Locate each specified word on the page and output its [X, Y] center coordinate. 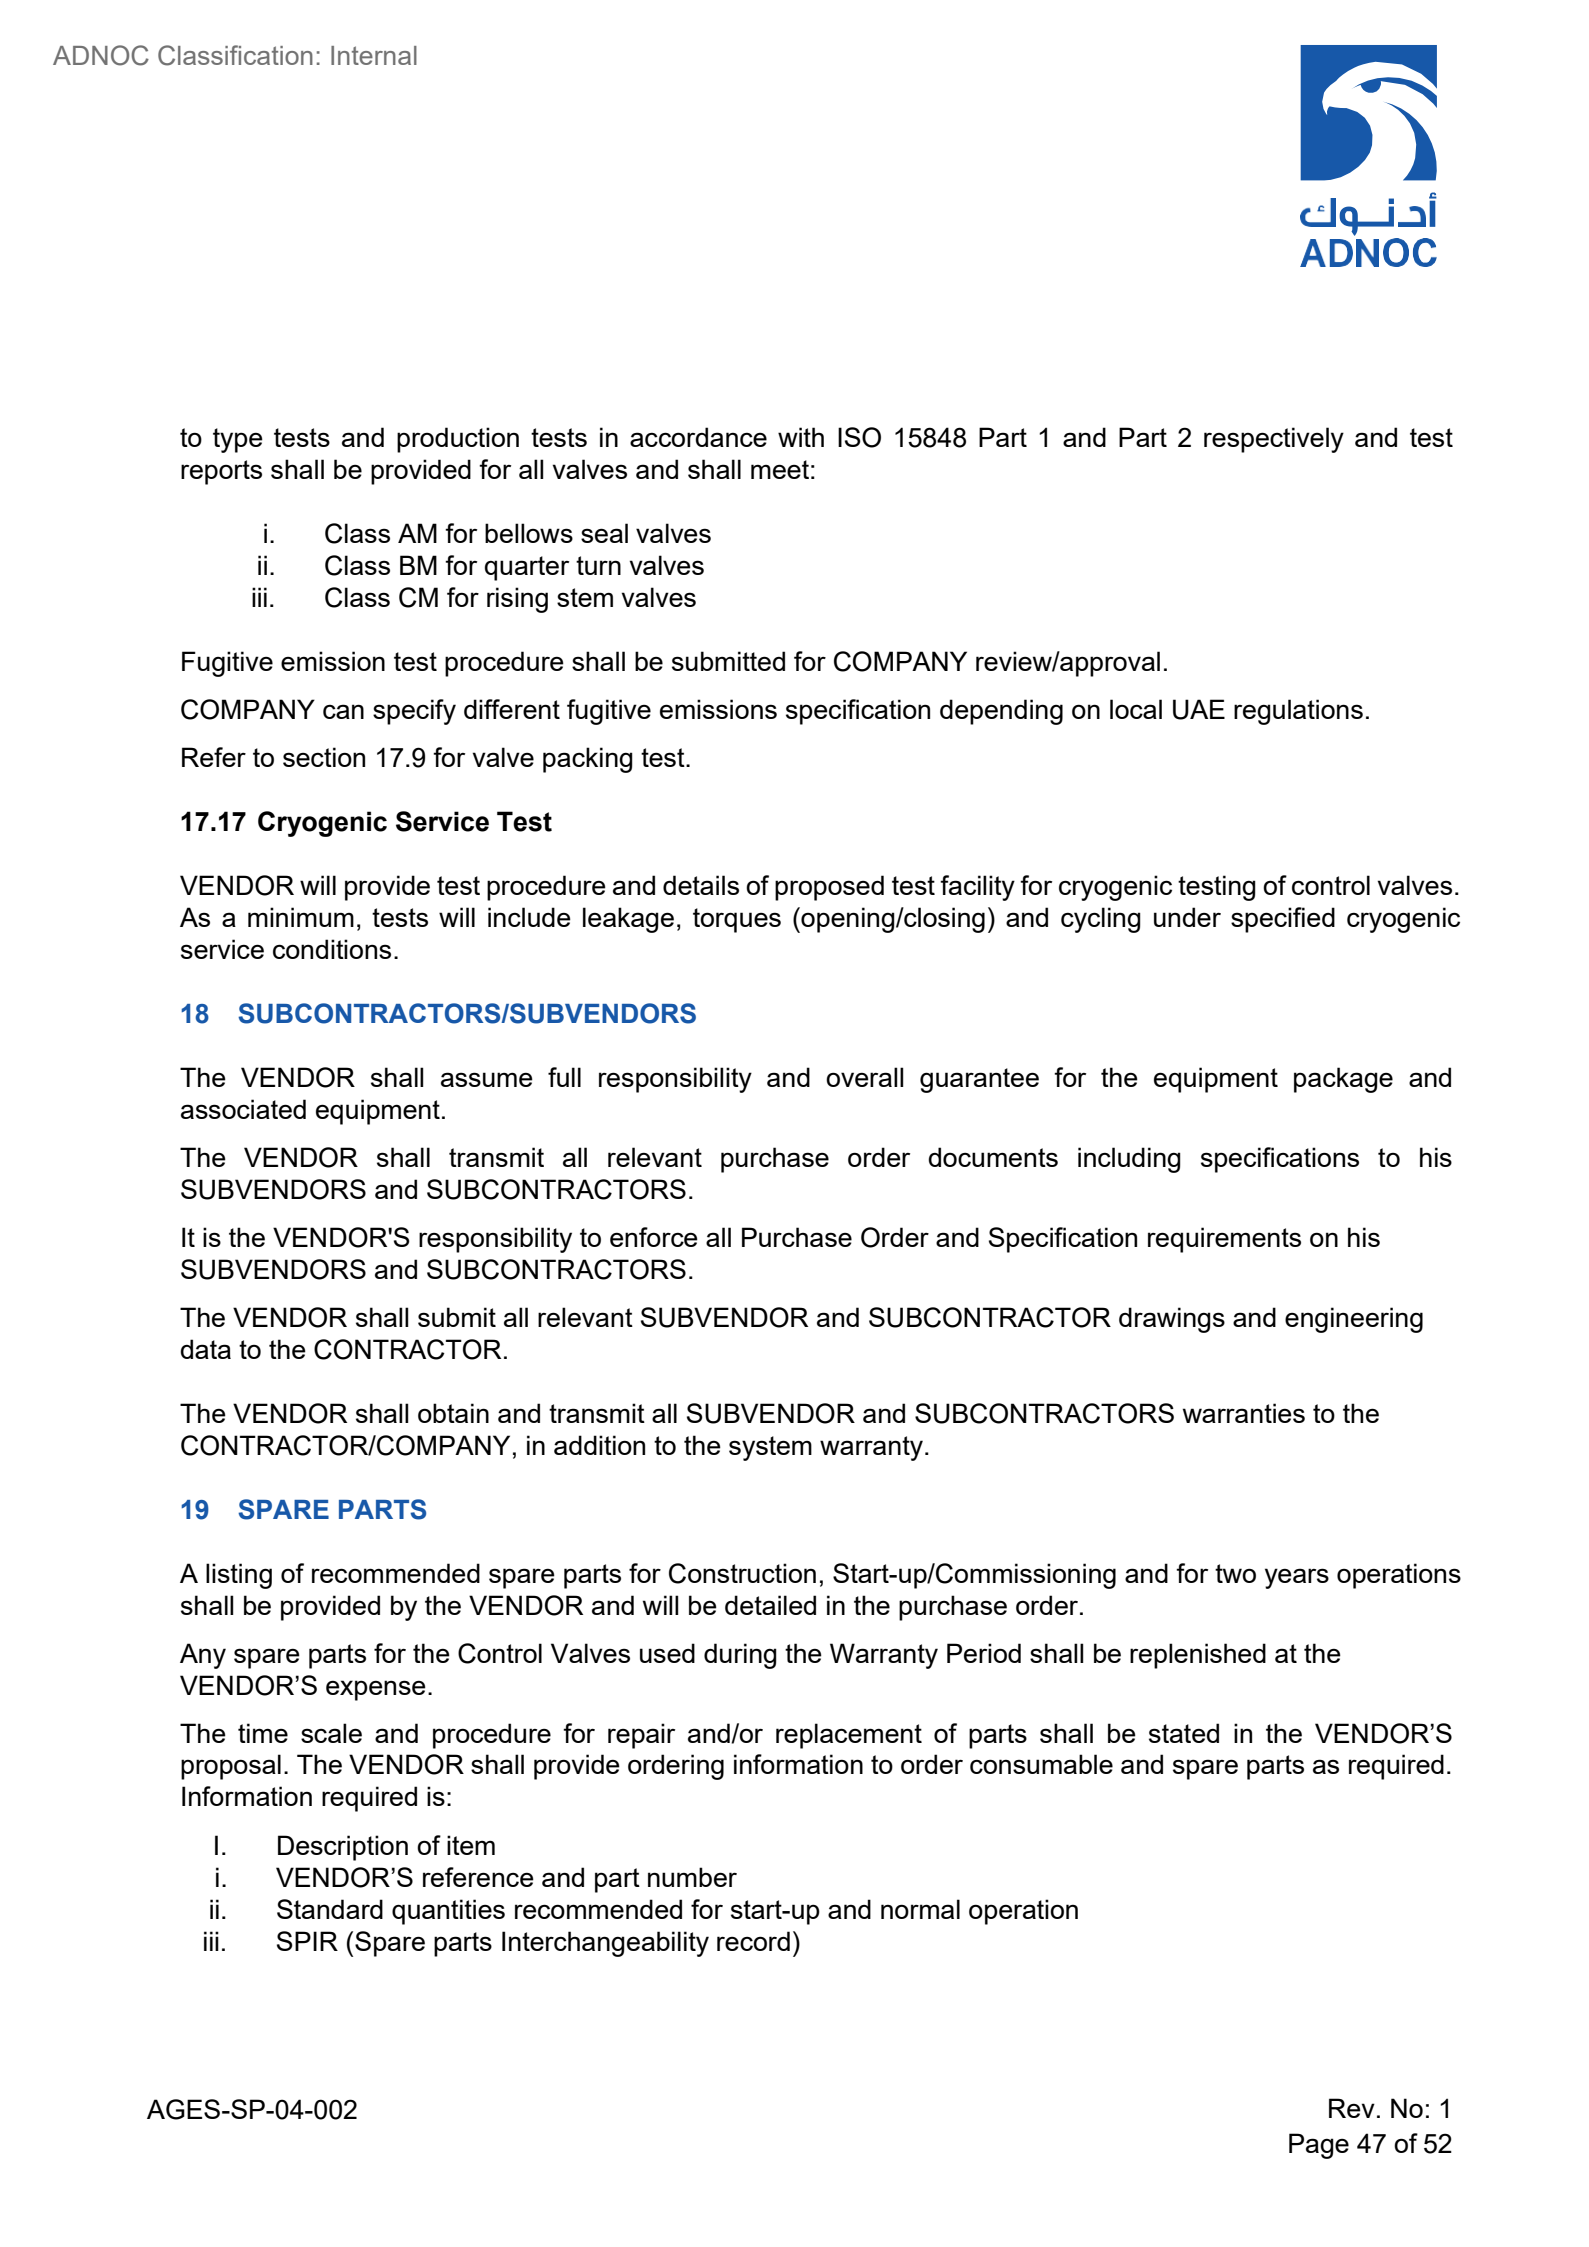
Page [1319, 2146]
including [1129, 1160]
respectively [1274, 440]
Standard [330, 1909]
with [801, 437]
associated [243, 1109]
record [753, 1941]
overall [864, 1077]
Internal [374, 55]
